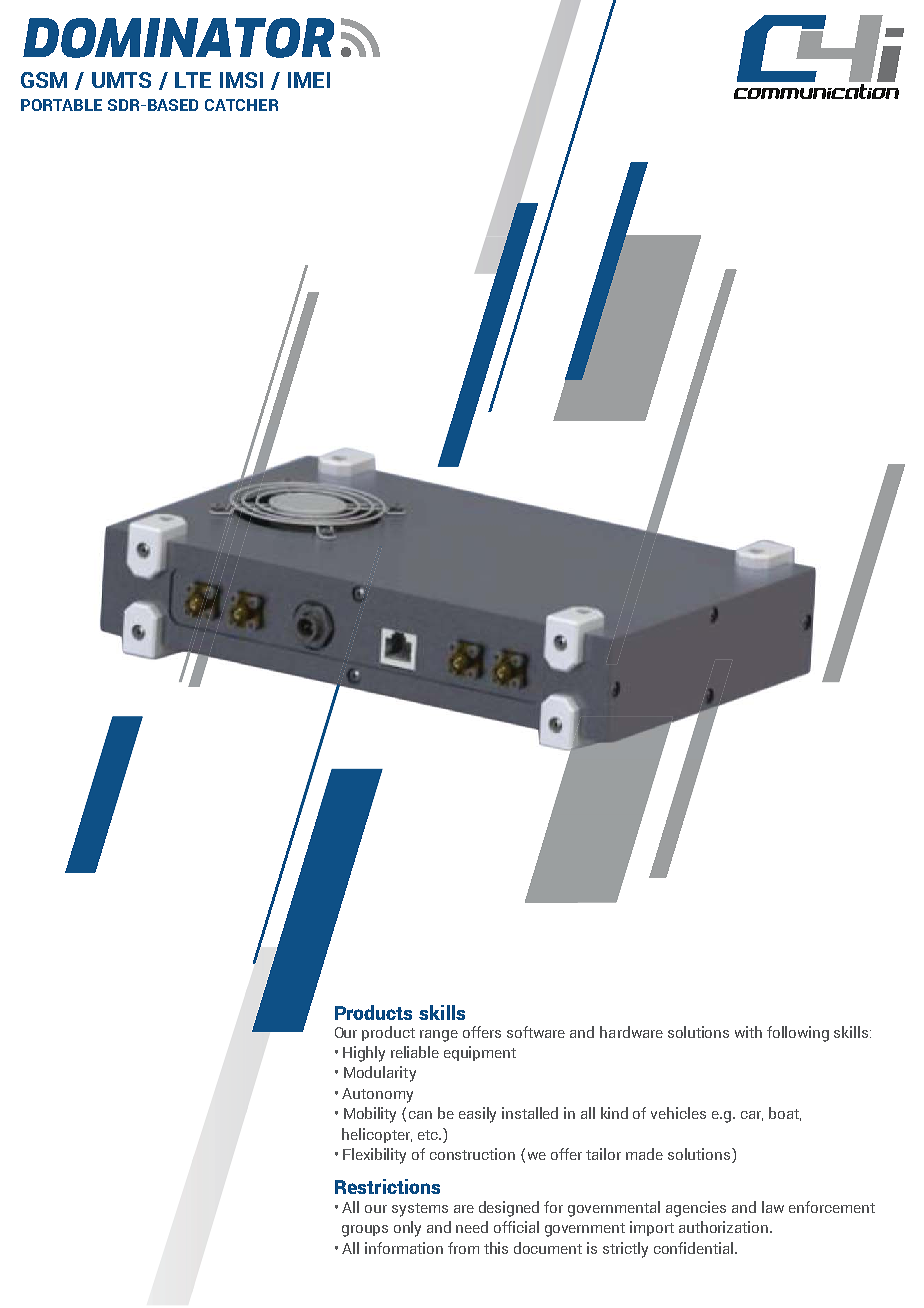 This image has width=924, height=1308. I want to click on IMSI, so click(241, 80).
